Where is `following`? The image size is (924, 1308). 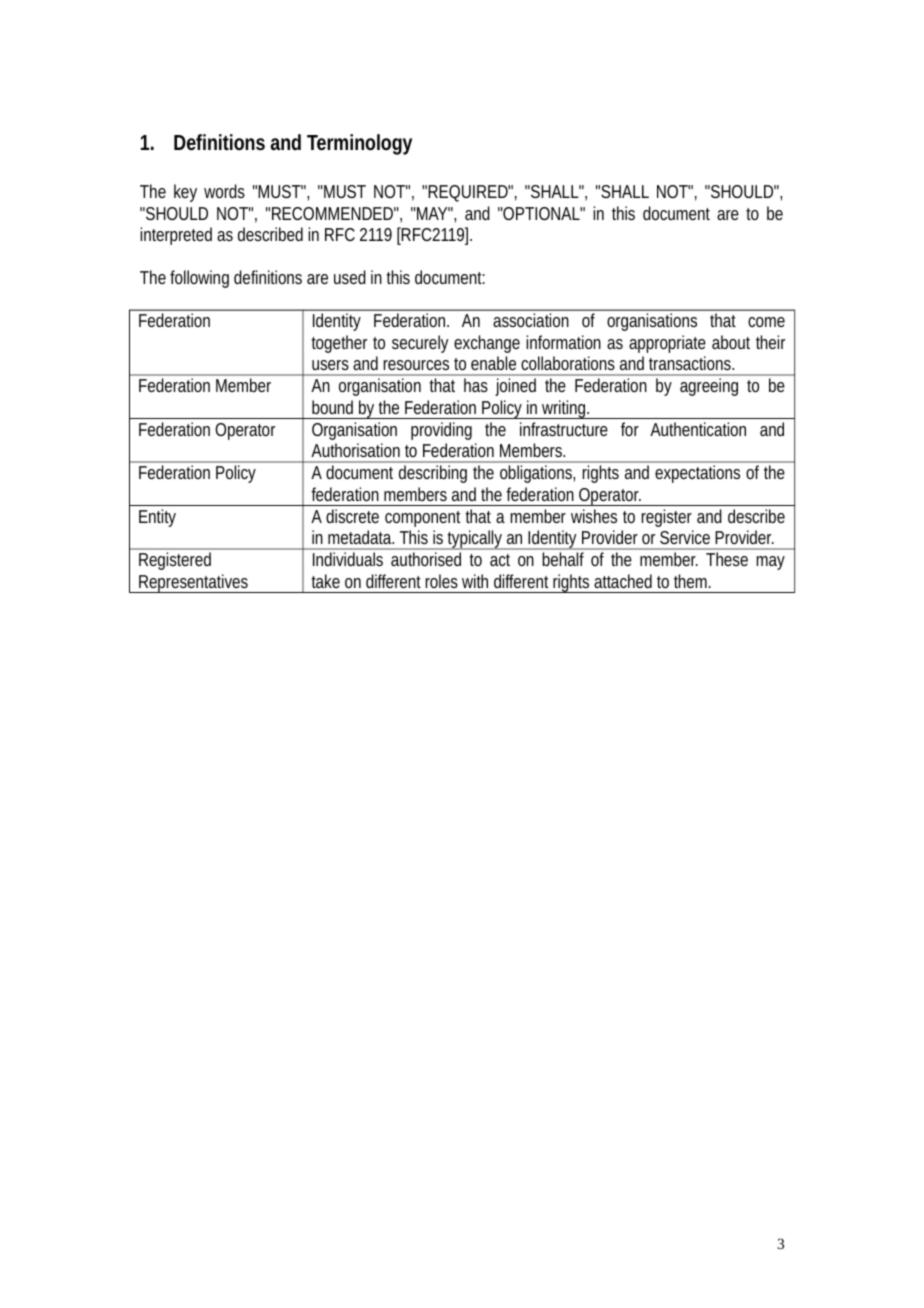
following is located at coordinates (199, 279).
